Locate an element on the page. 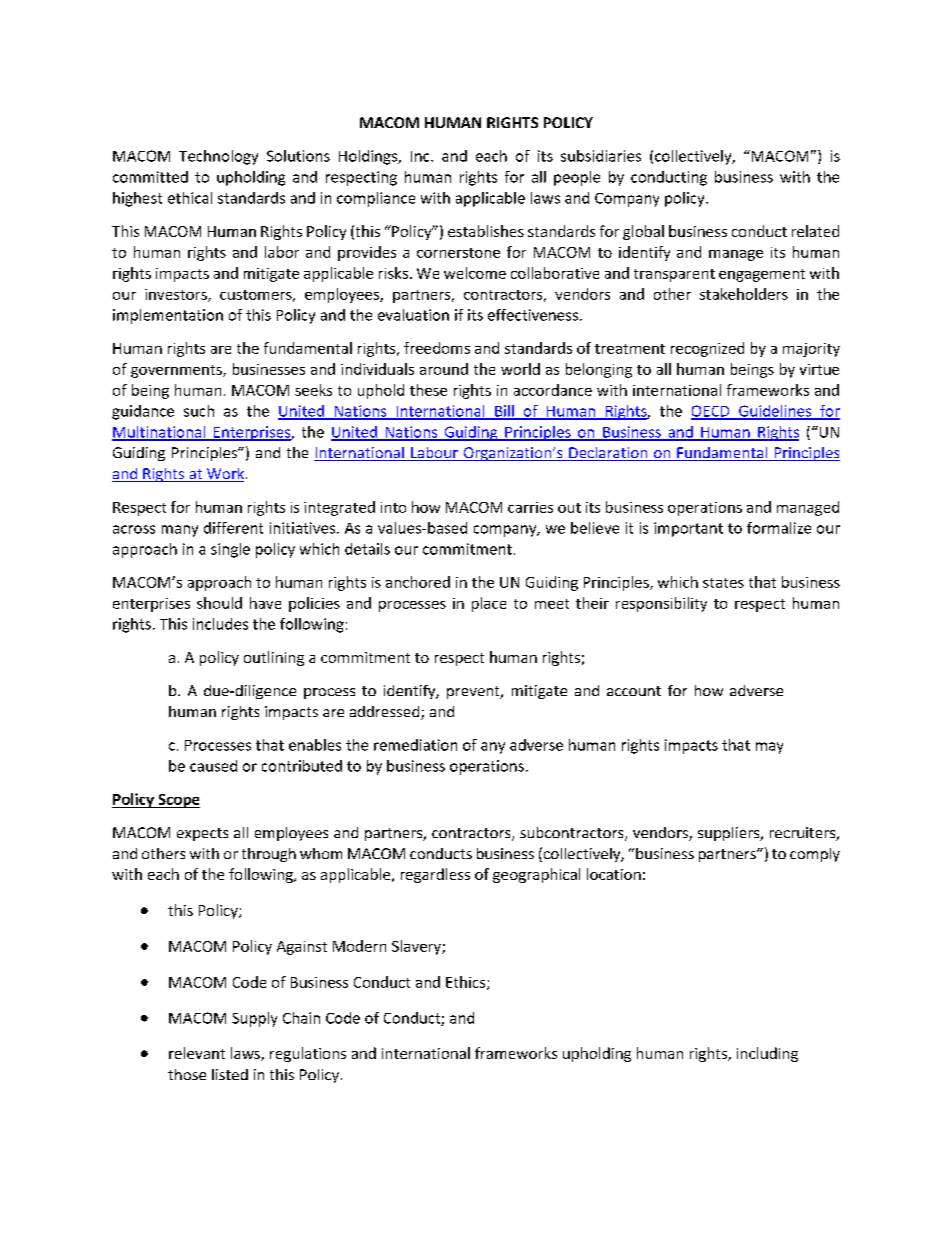 This page has width=952, height=1233. ethical is located at coordinates (190, 198).
